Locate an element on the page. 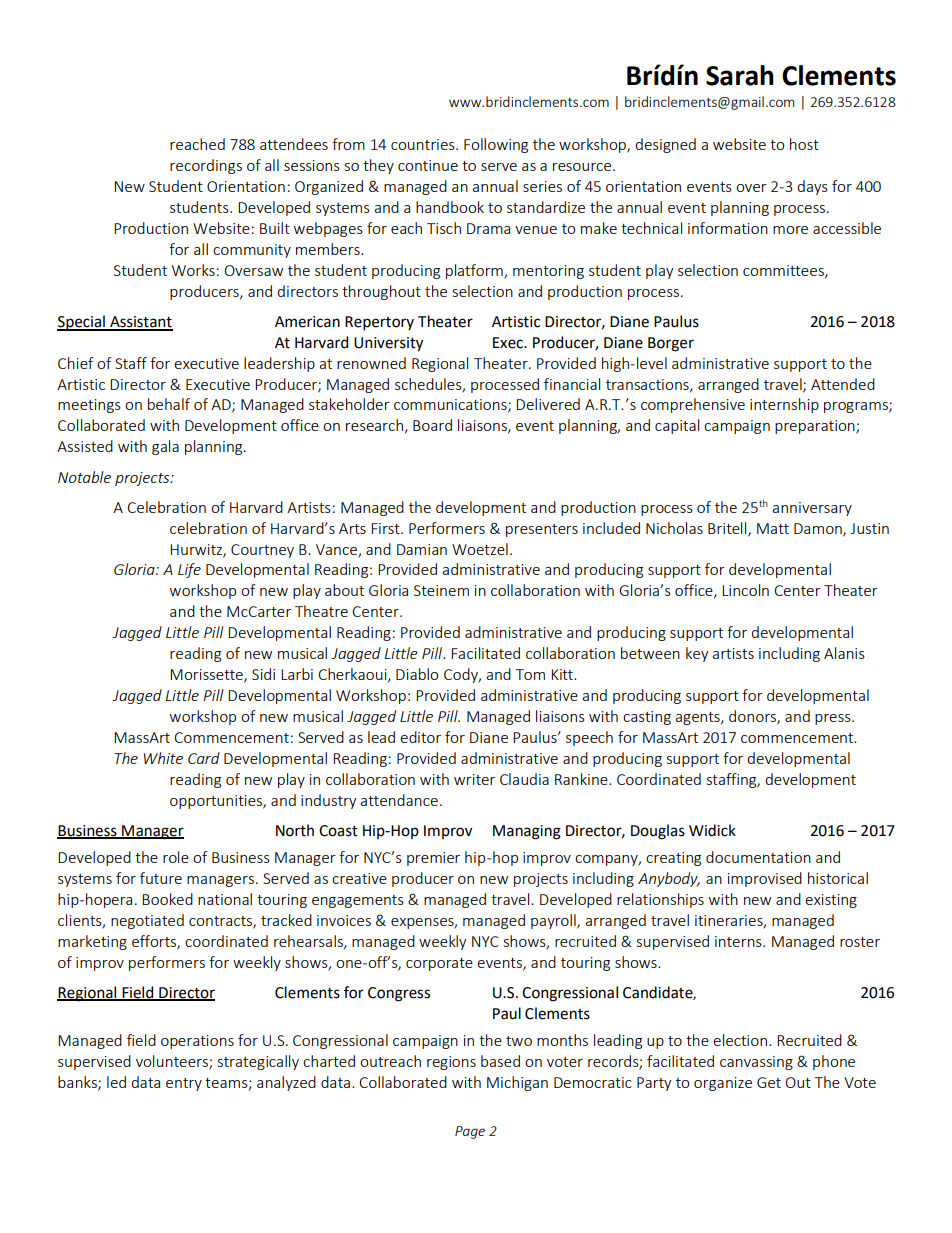  Steinem is located at coordinates (441, 590).
